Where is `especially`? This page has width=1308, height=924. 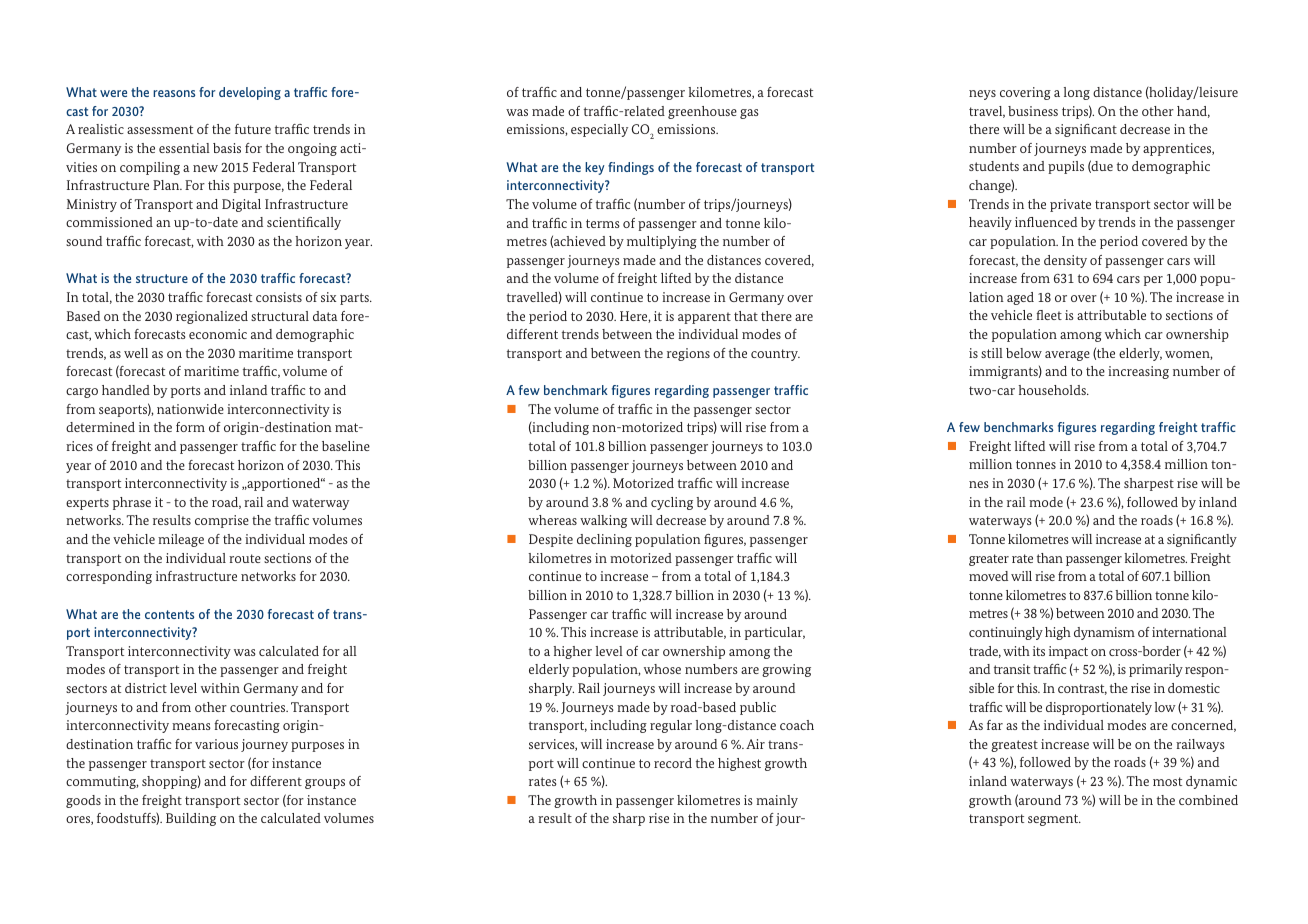 especially is located at coordinates (599, 130).
